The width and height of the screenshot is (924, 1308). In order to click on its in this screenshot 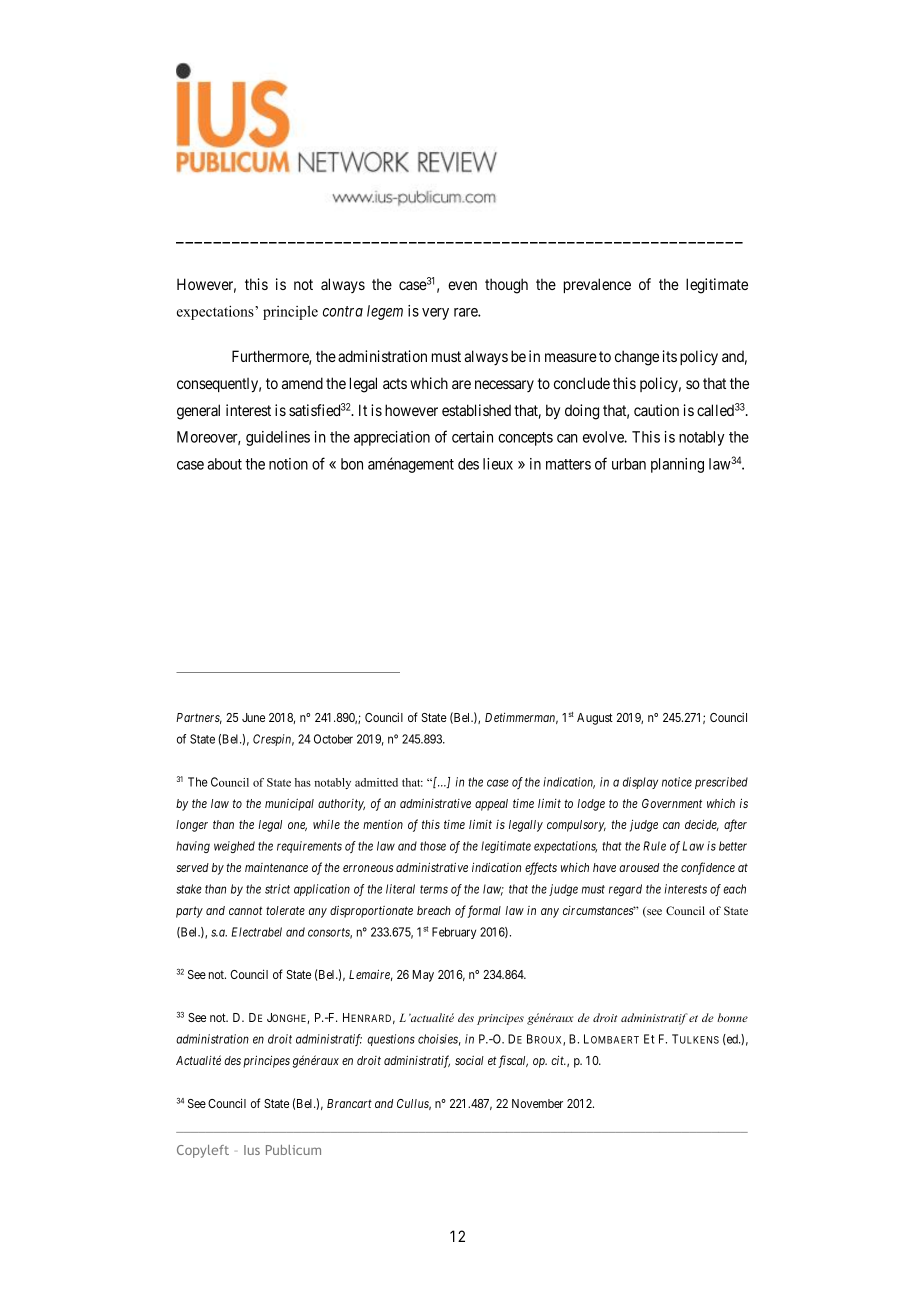, I will do `click(670, 356)`.
